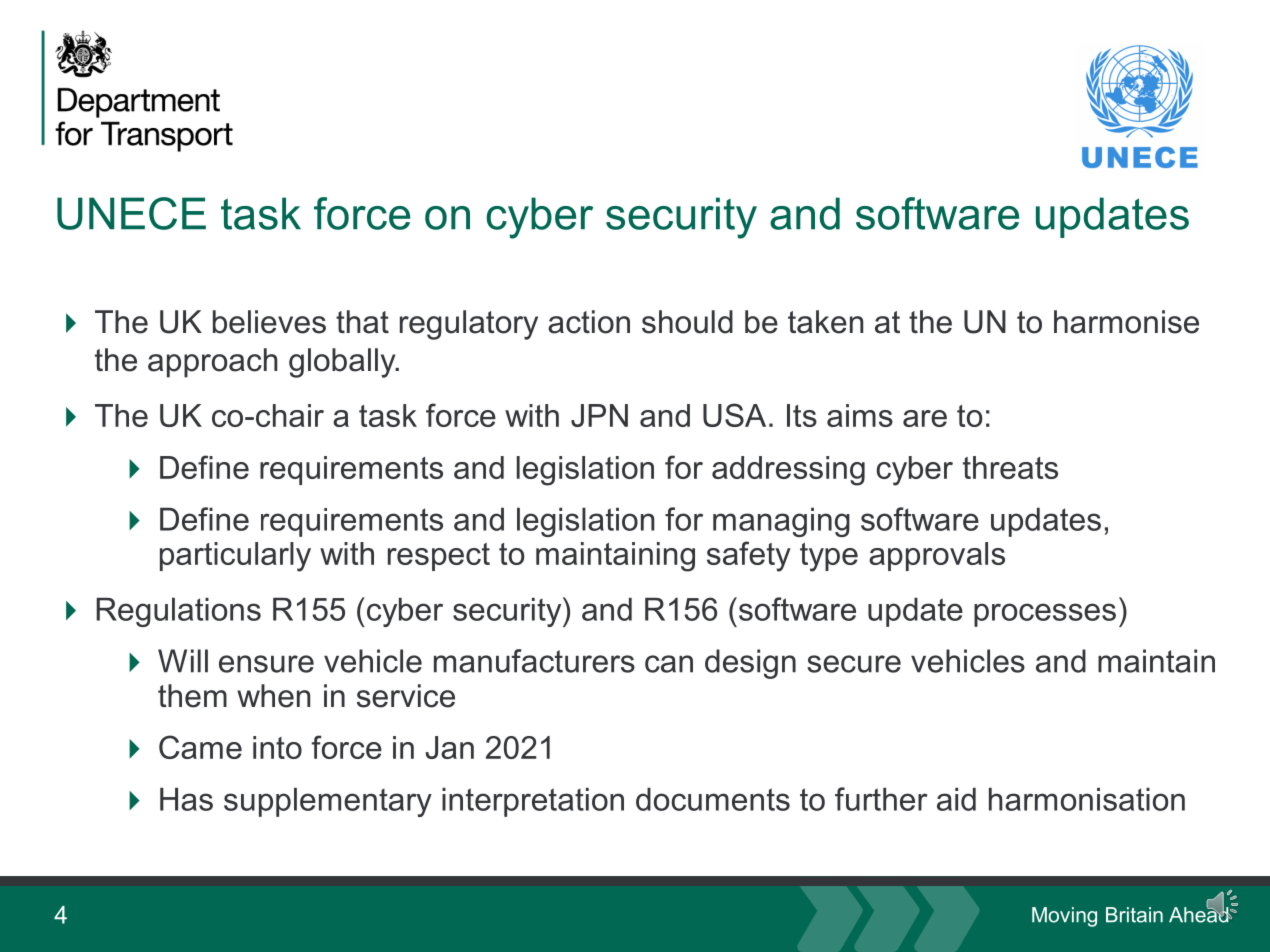  Describe the element at coordinates (669, 664) in the screenshot. I see `can` at that location.
